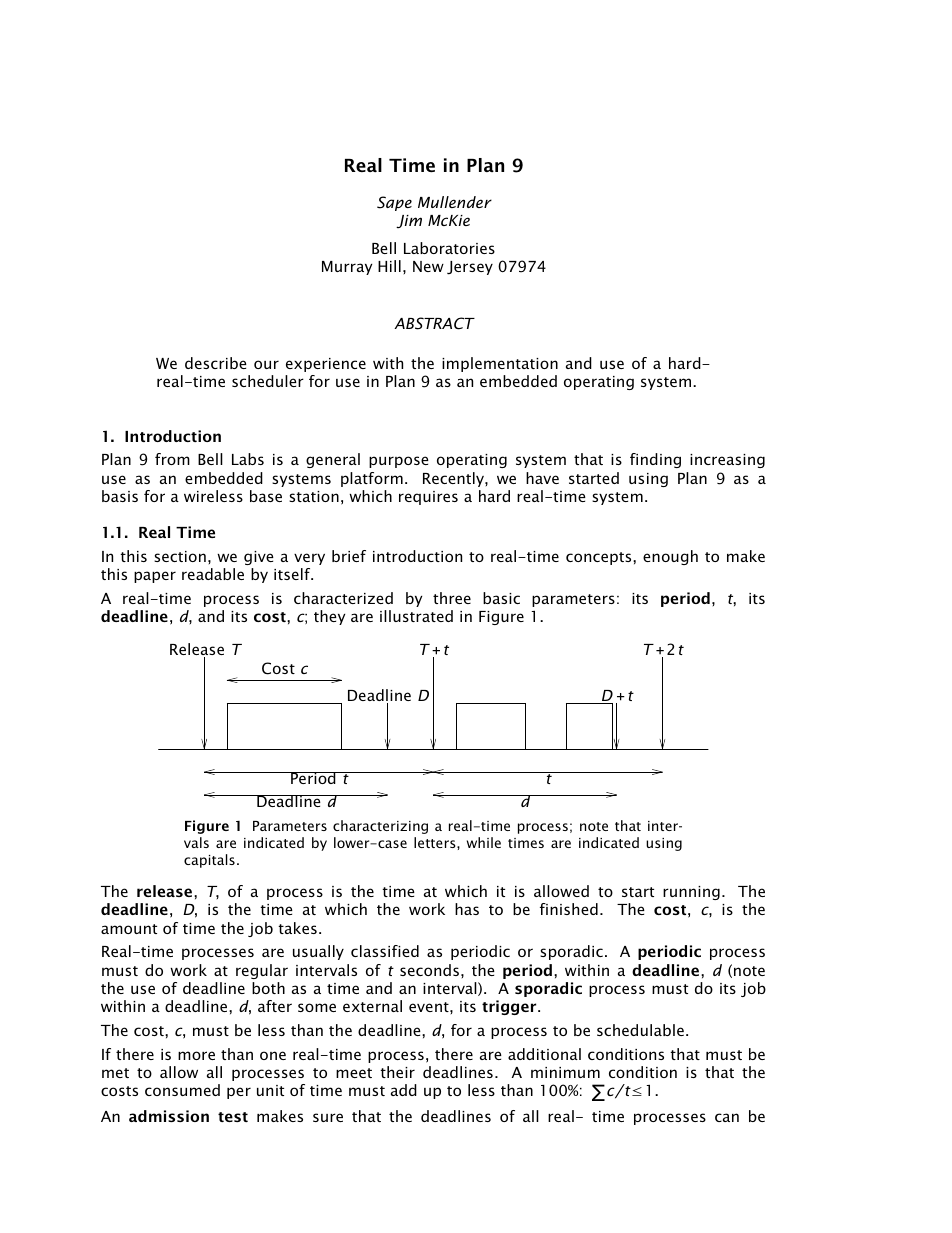 This image has height=1233, width=952. I want to click on capitals, so click(209, 861).
